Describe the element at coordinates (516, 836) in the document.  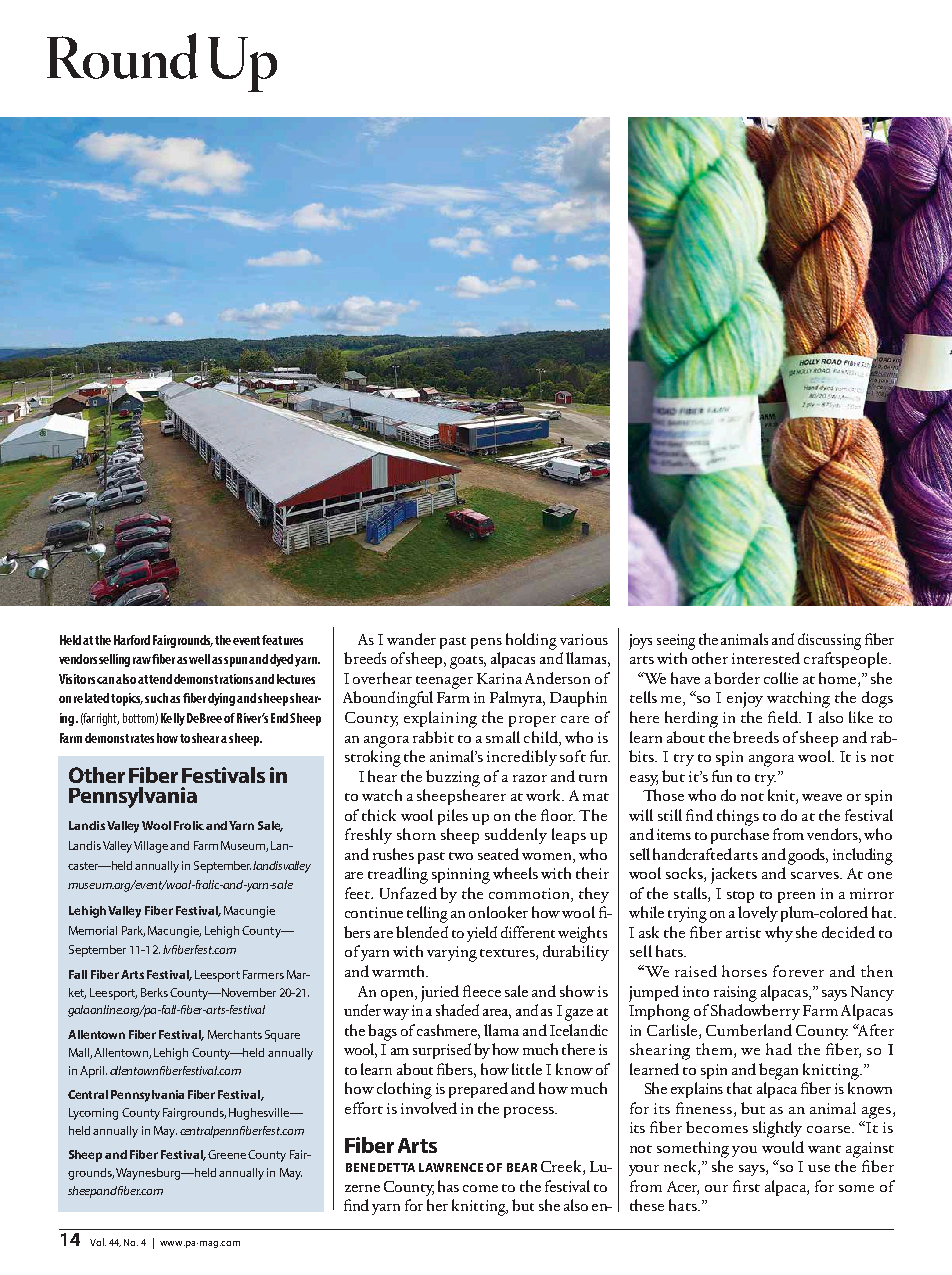
I see `suddenly` at that location.
